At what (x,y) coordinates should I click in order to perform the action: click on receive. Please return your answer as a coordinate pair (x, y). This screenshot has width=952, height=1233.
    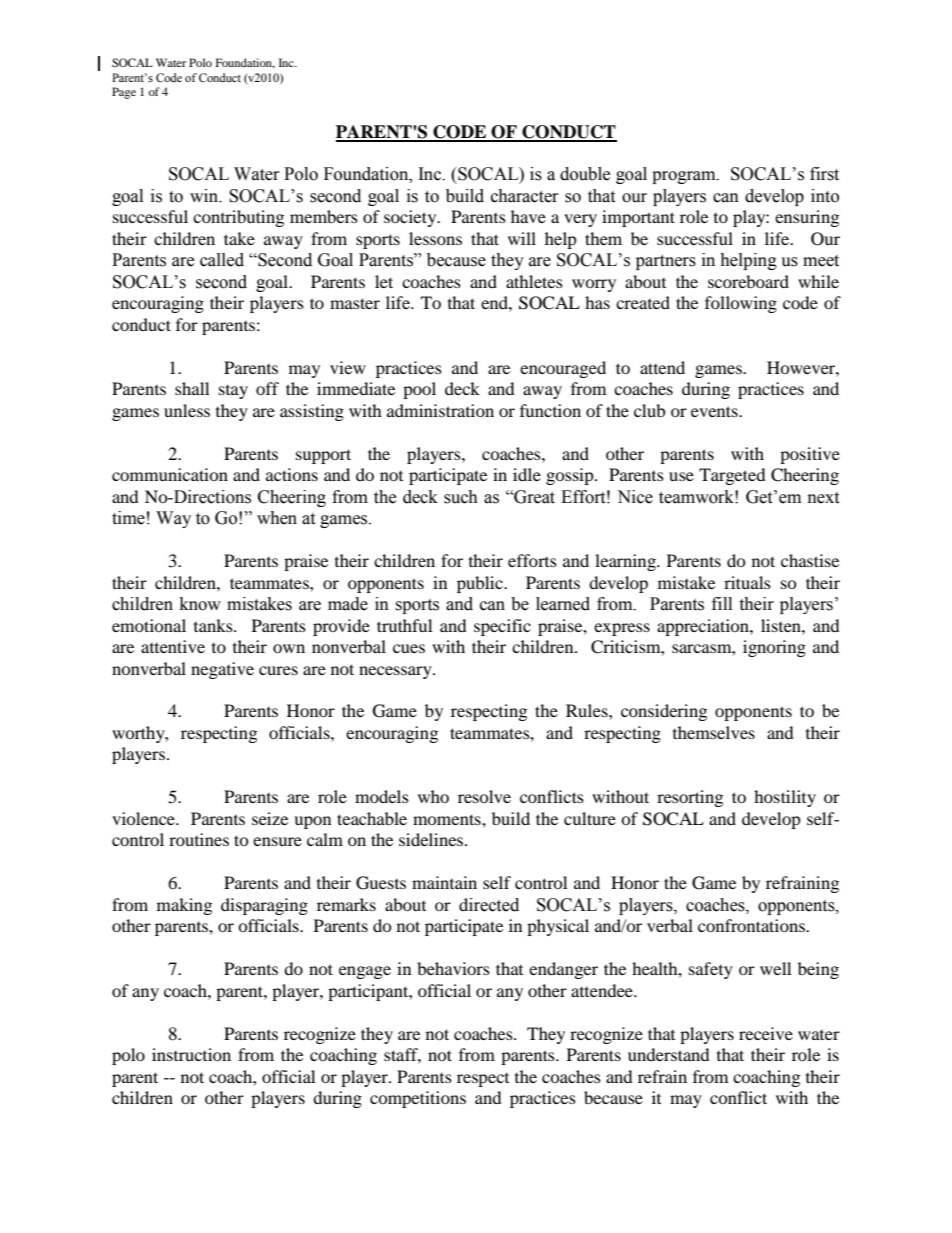
    Looking at the image, I should click on (766, 1033).
